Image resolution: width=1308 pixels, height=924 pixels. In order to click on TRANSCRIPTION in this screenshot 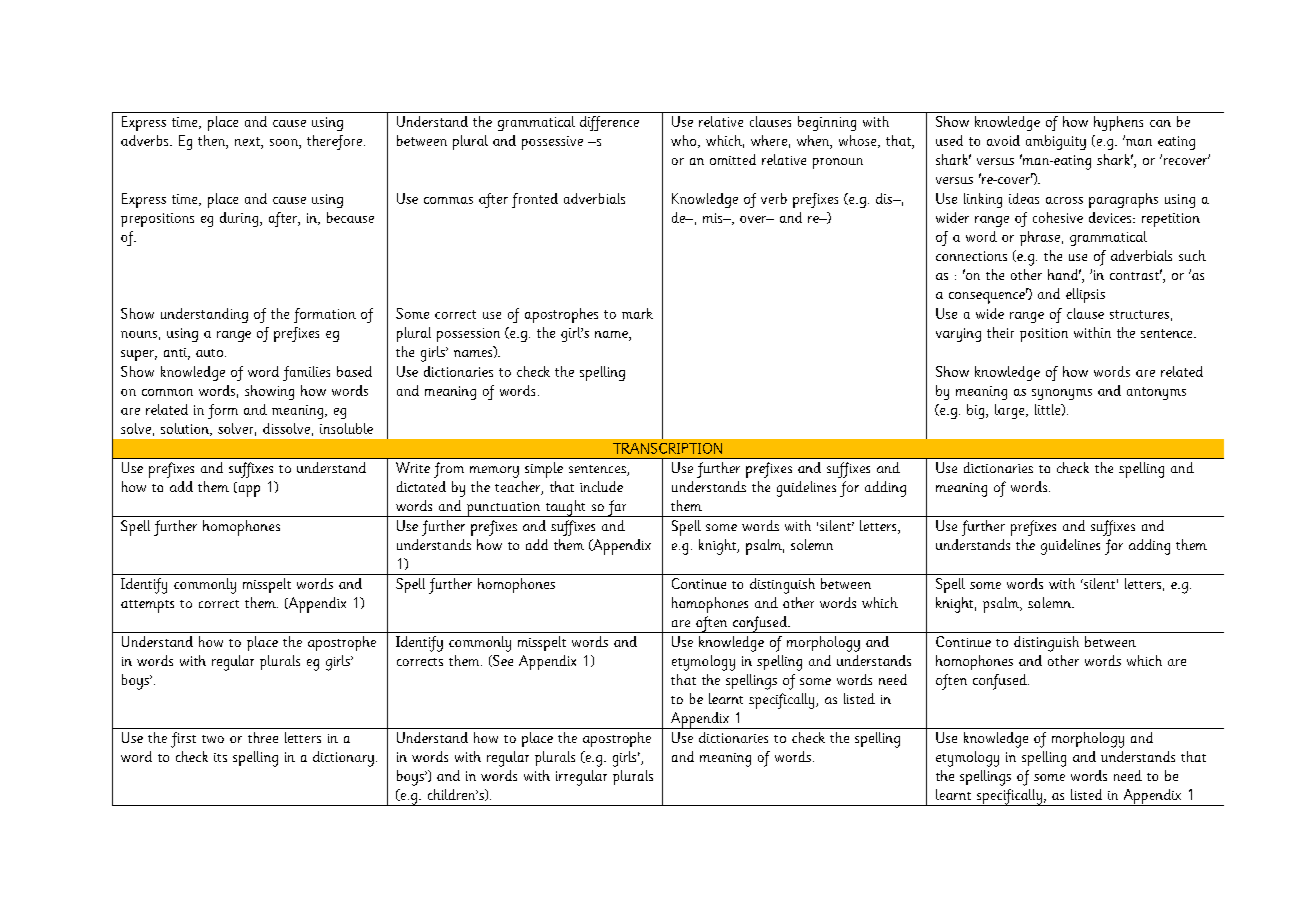, I will do `click(667, 448)`.
